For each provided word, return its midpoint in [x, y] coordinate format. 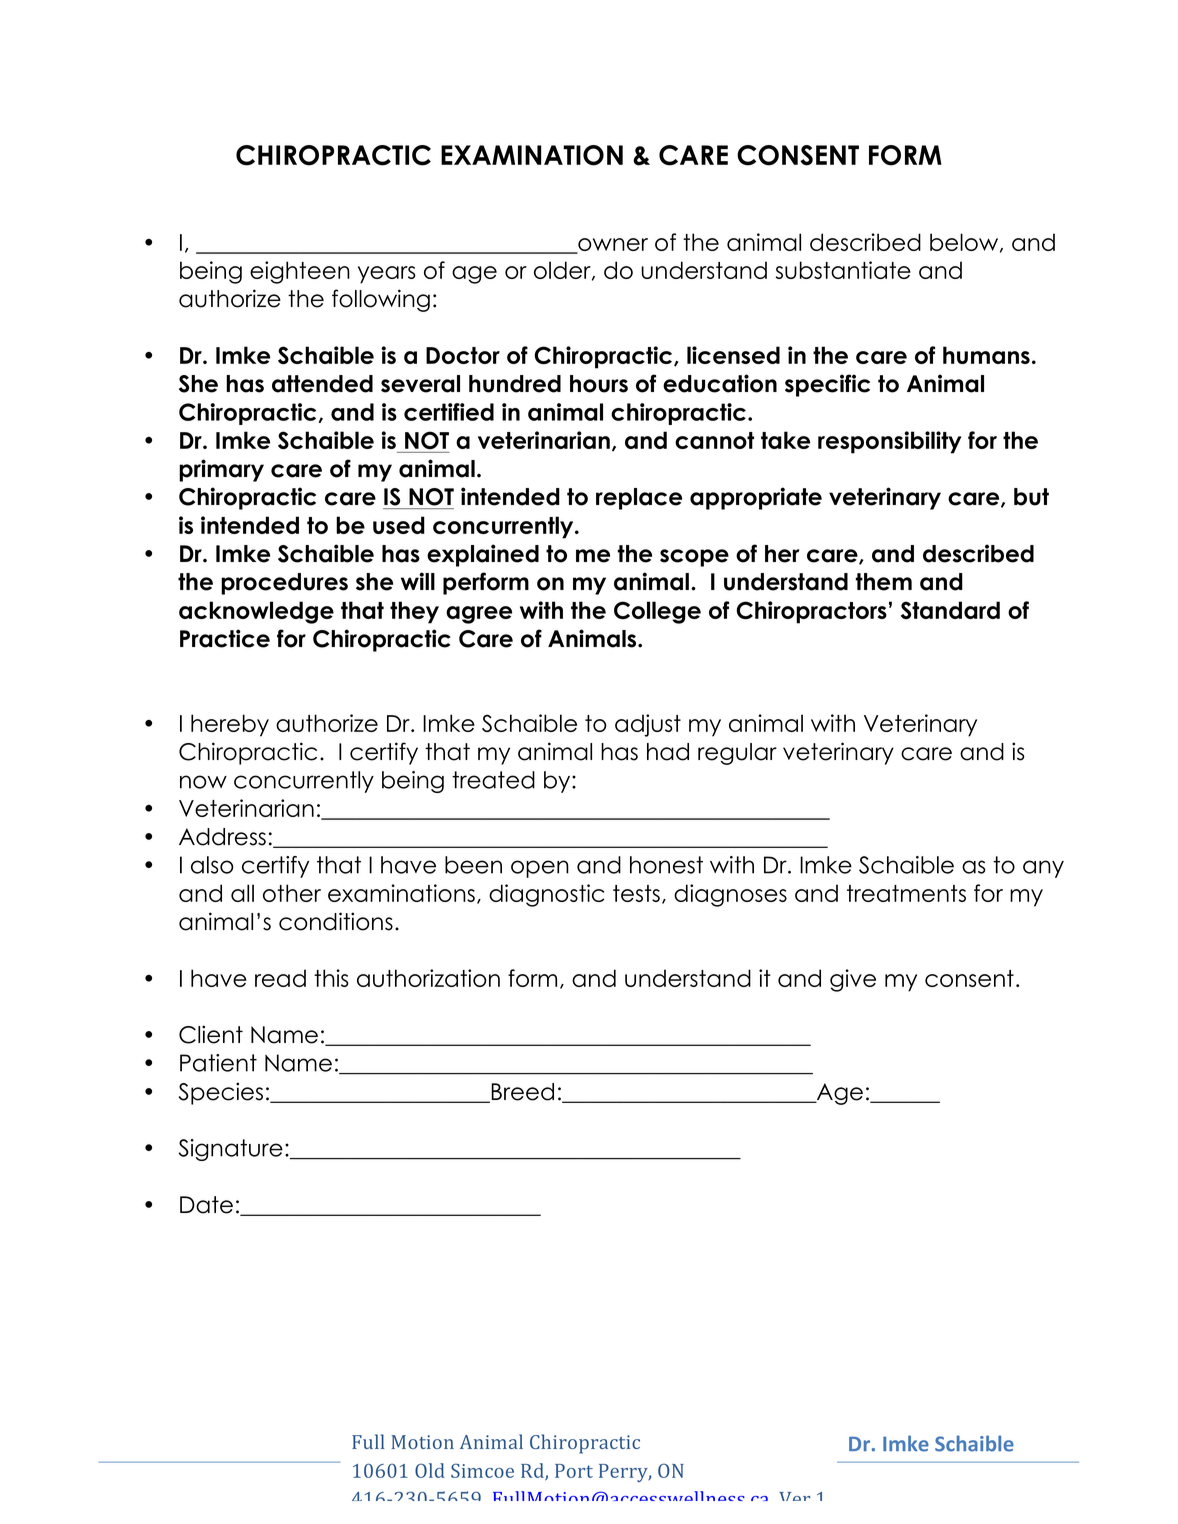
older [563, 271]
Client [211, 1034]
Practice [225, 638]
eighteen [300, 272]
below [965, 243]
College [657, 612]
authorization [428, 978]
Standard [950, 610]
